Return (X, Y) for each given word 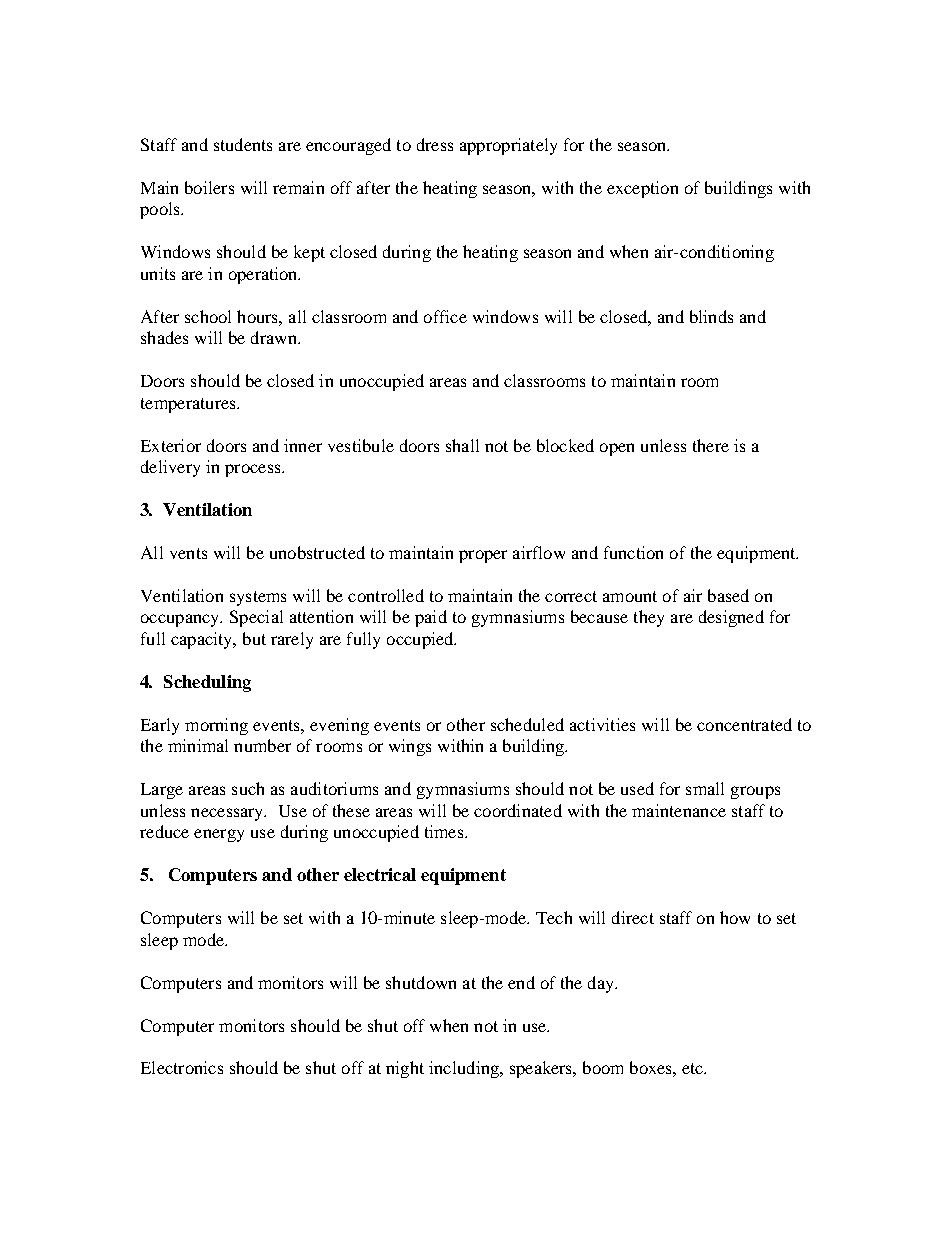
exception (642, 189)
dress (435, 144)
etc (694, 1068)
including (465, 1069)
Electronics (182, 1067)
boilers (209, 187)
